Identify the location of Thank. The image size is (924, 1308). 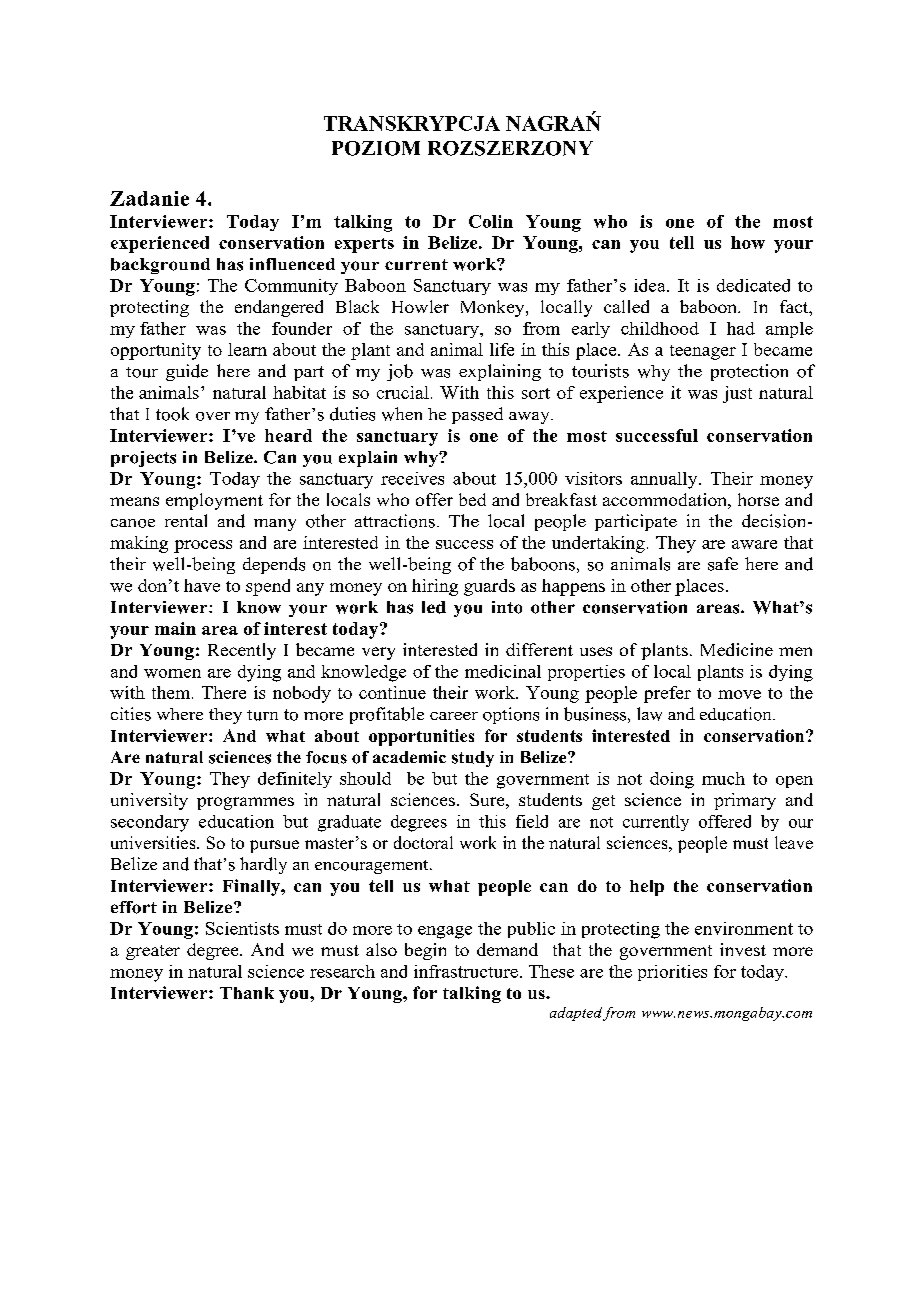
(247, 993).
